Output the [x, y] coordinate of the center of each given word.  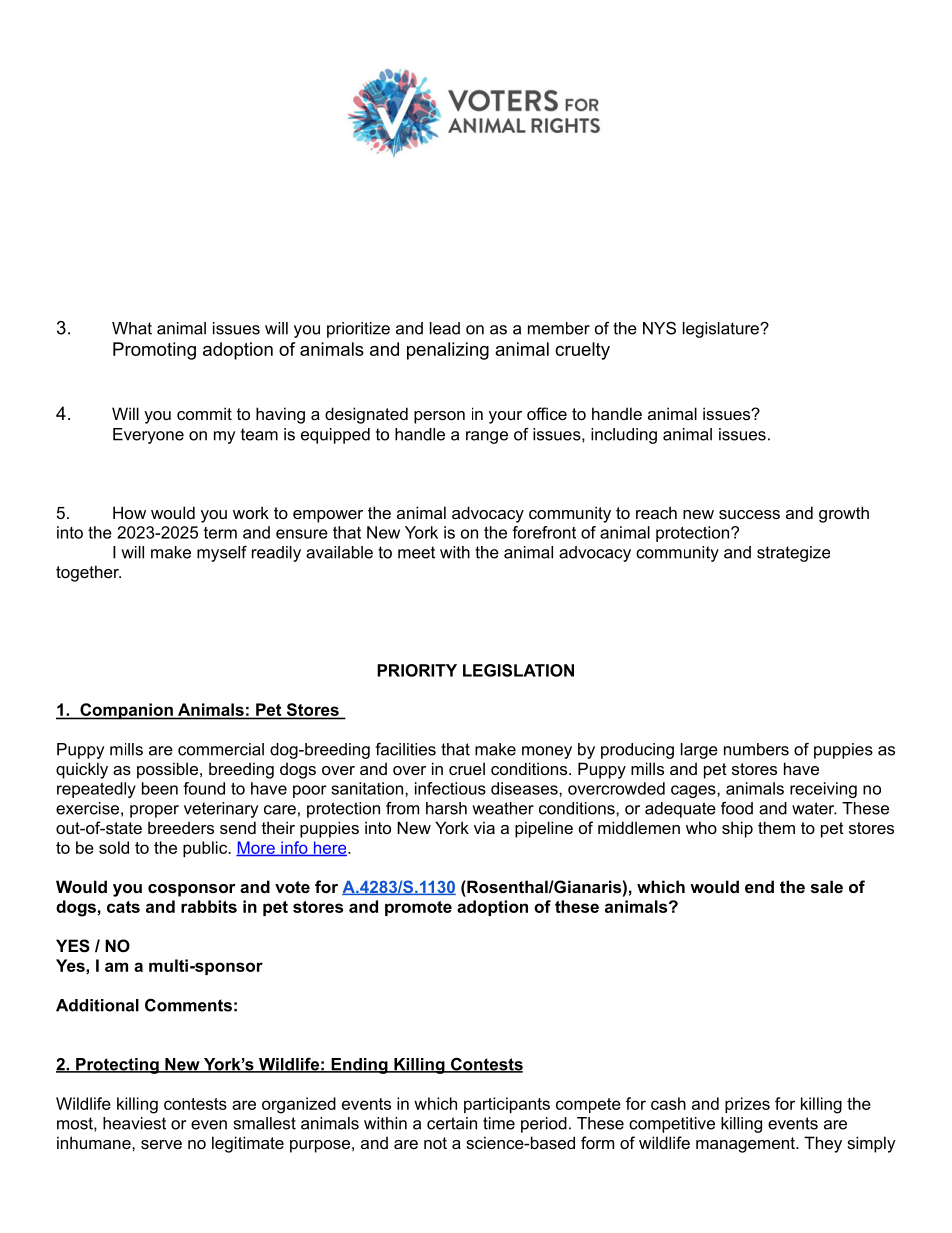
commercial [221, 749]
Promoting [154, 351]
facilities [405, 749]
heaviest [134, 1123]
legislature [722, 330]
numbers [756, 749]
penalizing [448, 351]
